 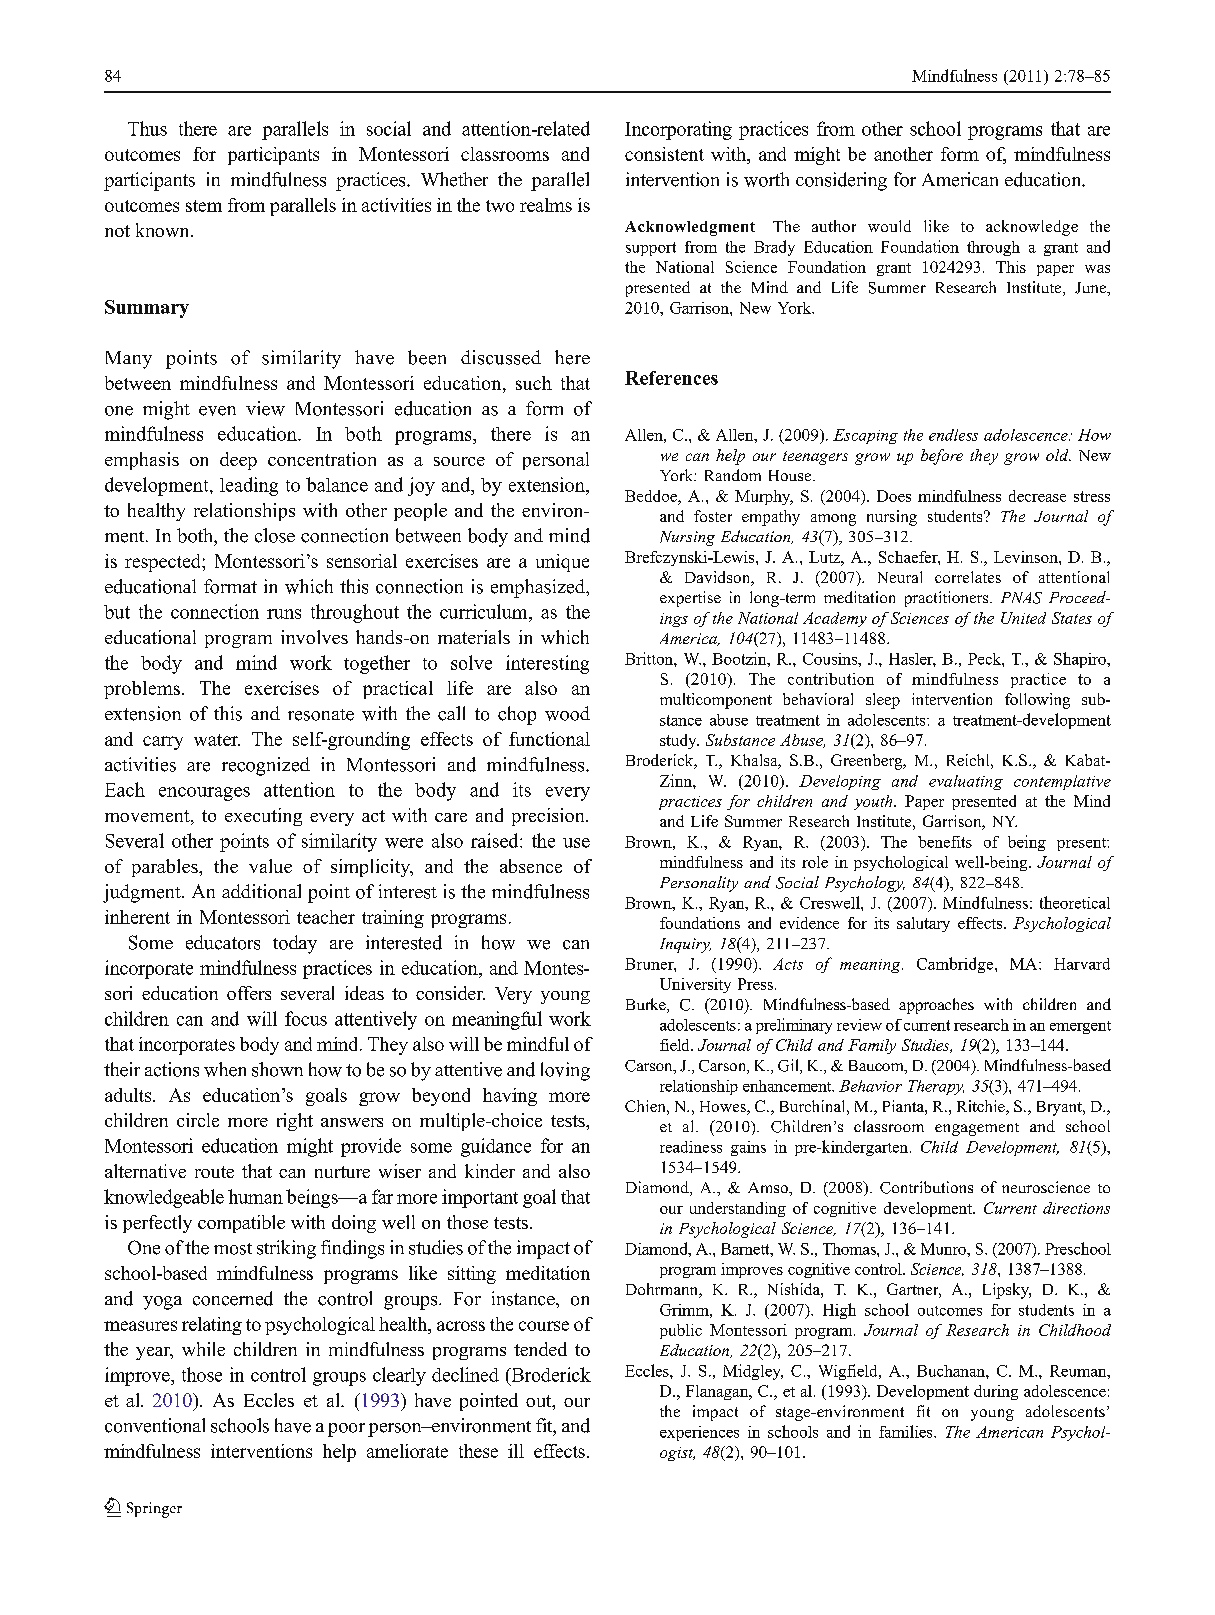 I want to click on loving, so click(x=565, y=1071).
